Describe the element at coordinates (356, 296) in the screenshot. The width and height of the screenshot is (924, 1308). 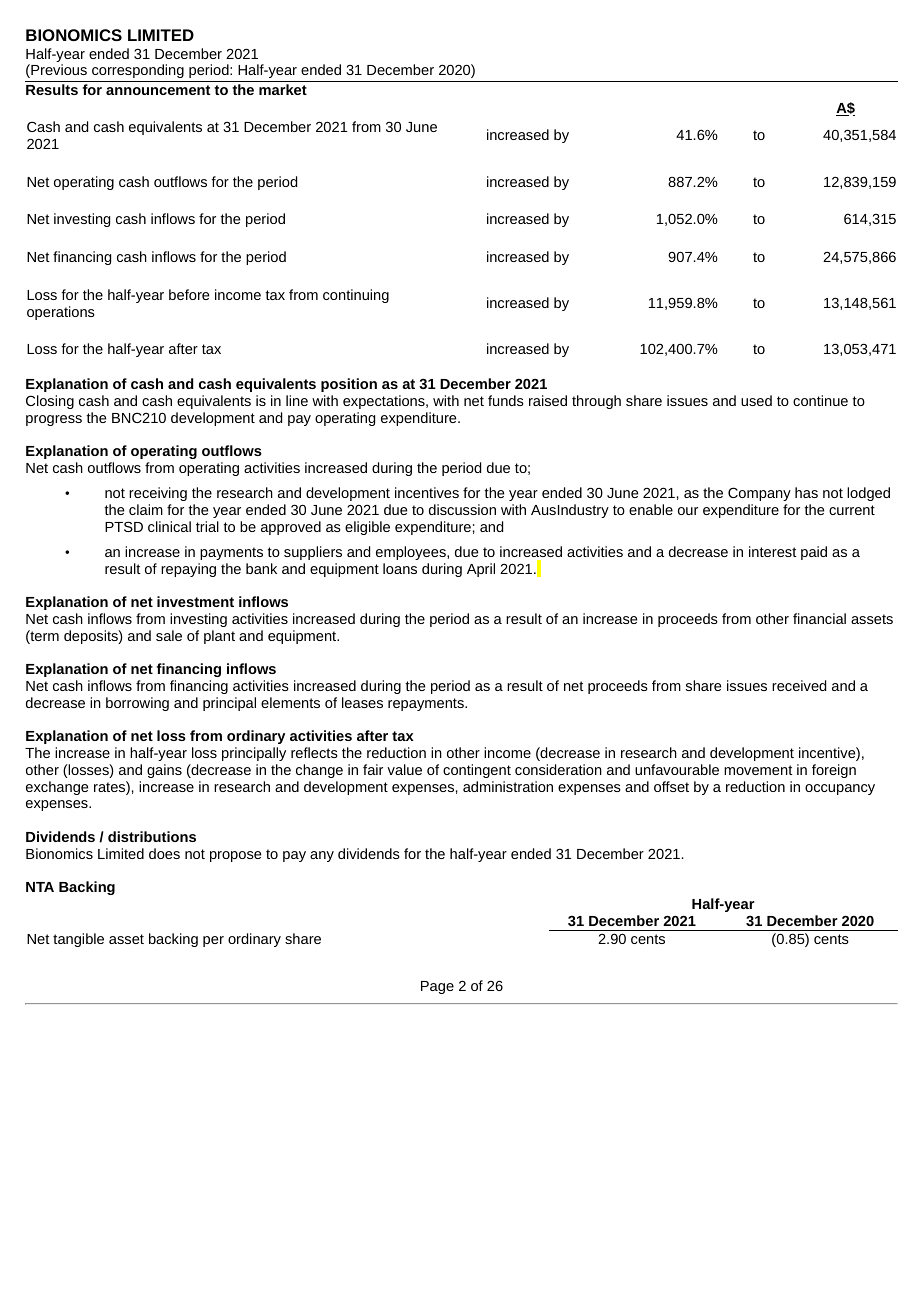
I see `continuing` at that location.
